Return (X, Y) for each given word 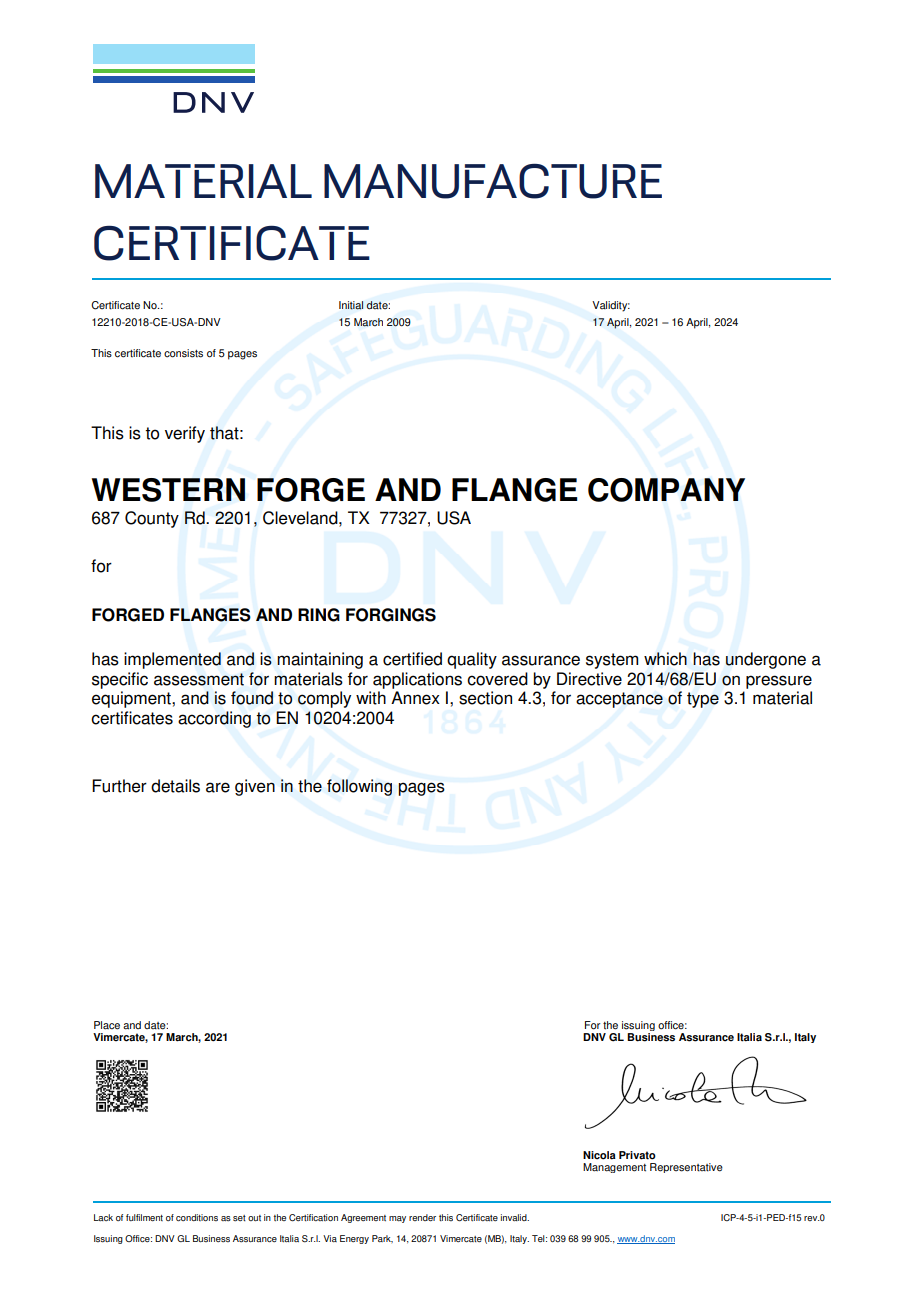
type (703, 700)
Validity (611, 306)
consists (183, 353)
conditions (197, 1217)
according (214, 719)
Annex (415, 698)
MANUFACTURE (493, 181)
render (422, 1217)
